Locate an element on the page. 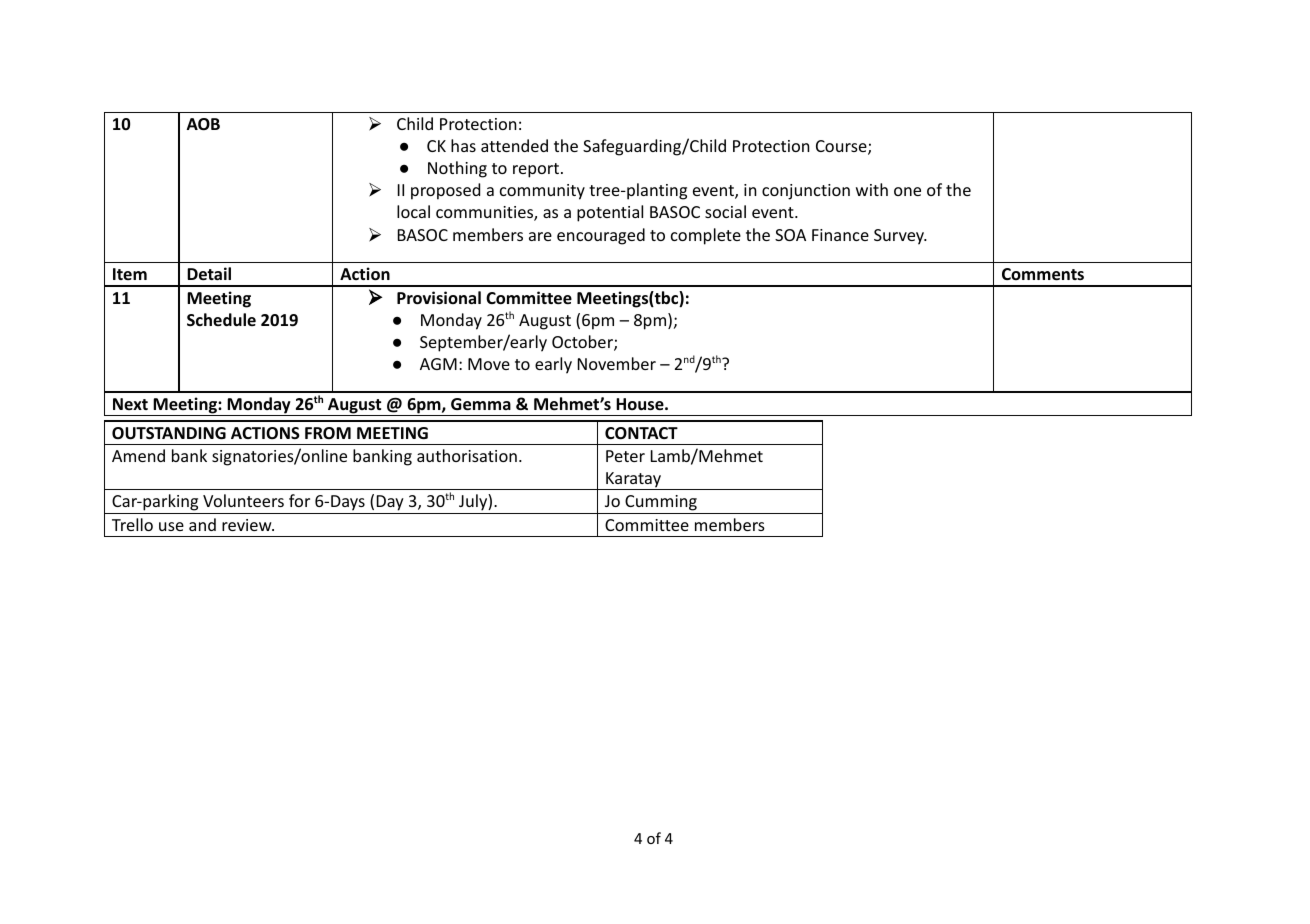 Image resolution: width=1310 pixels, height=924 pixels. attended is located at coordinates (514, 145).
